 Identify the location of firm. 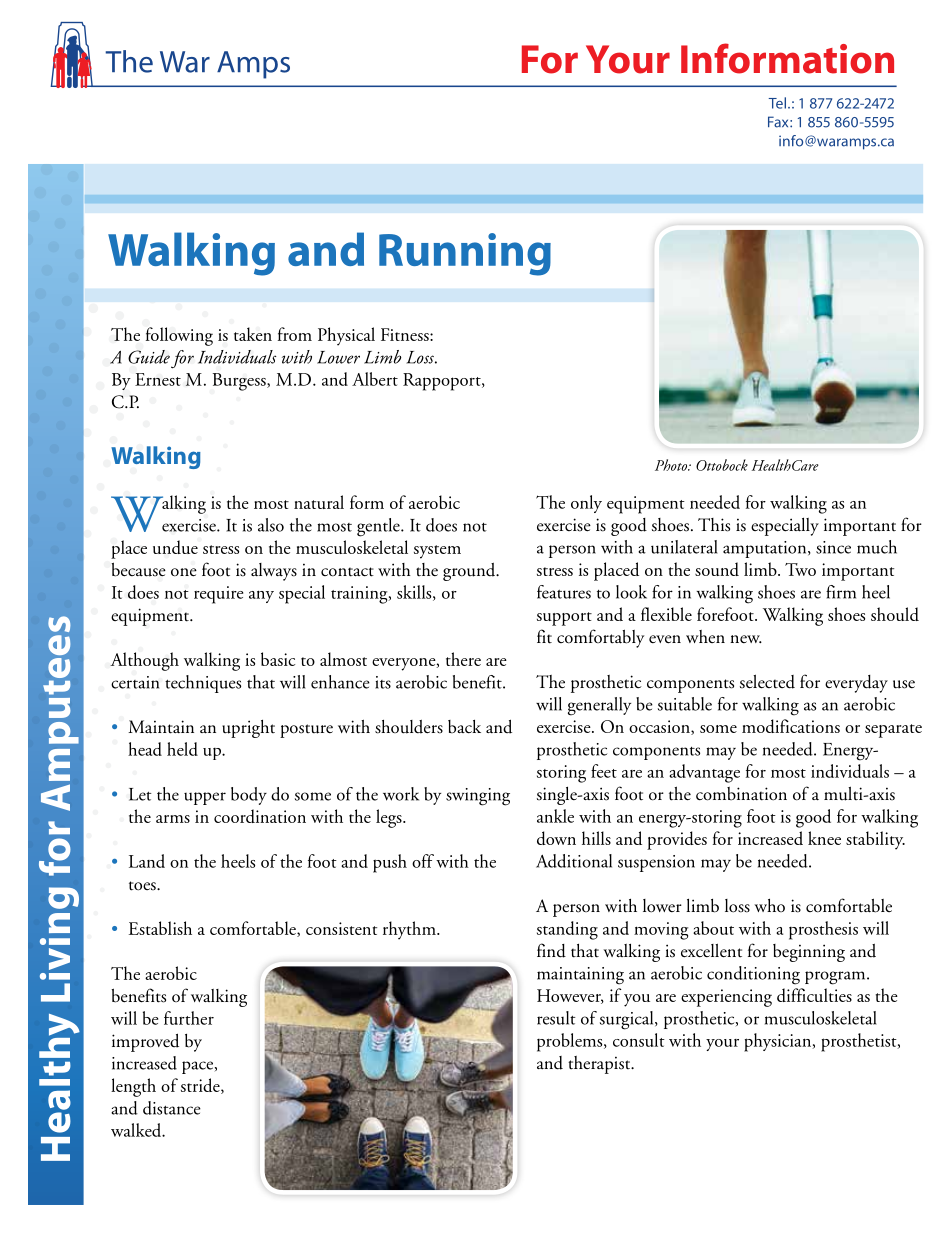
(841, 592).
